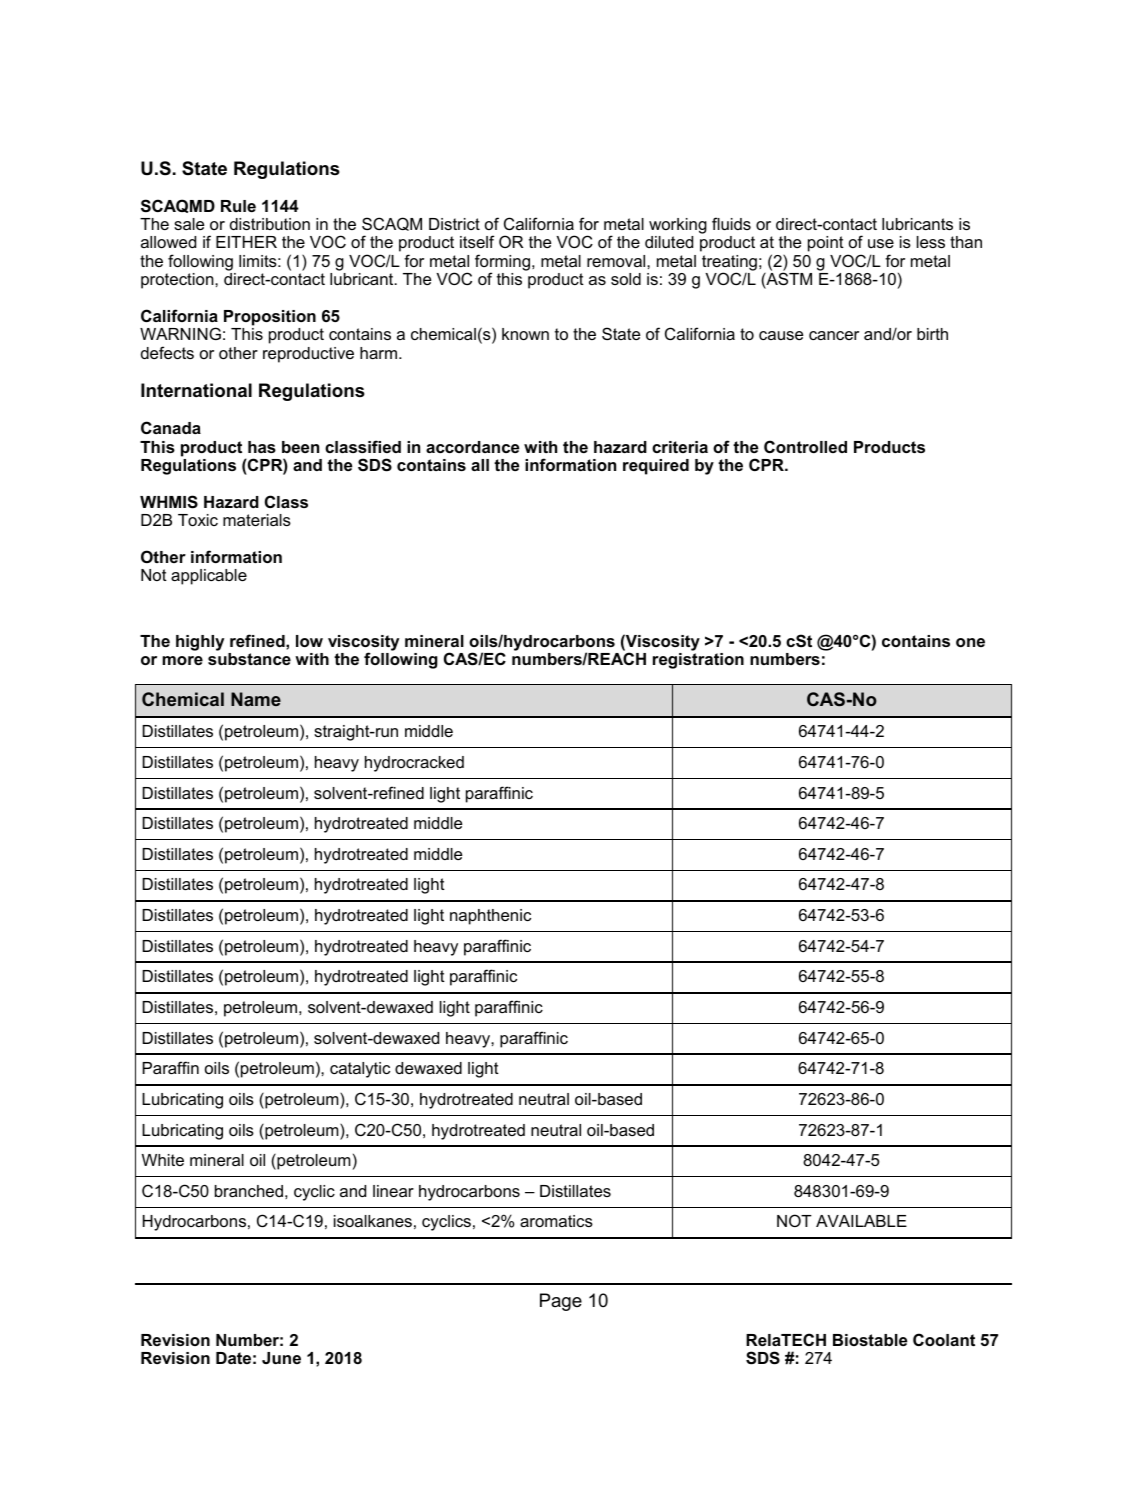 This page has width=1147, height=1485. What do you see at coordinates (360, 1070) in the page?
I see `catalytic` at bounding box center [360, 1070].
